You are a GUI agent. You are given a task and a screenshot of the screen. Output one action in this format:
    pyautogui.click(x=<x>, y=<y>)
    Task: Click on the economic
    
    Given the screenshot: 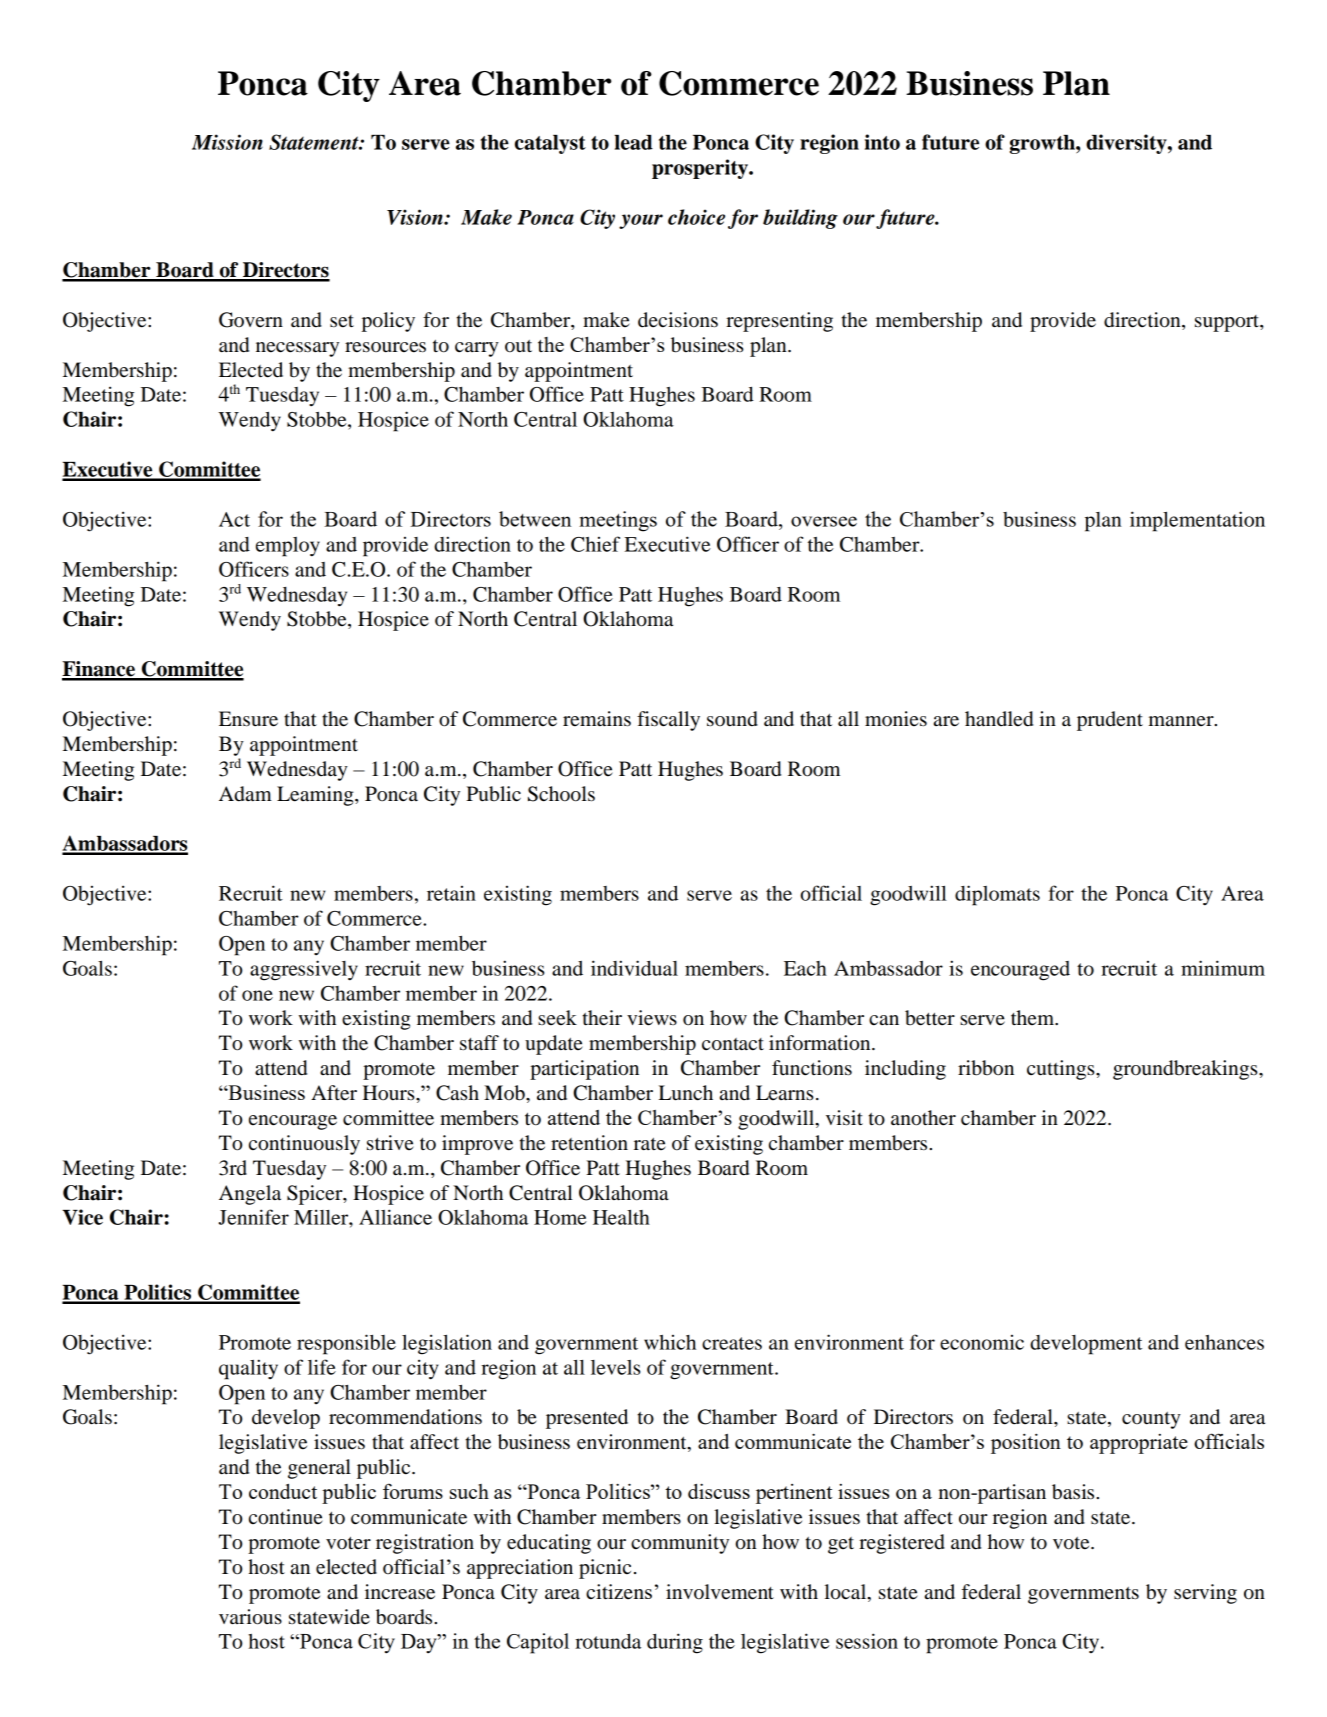 What is the action you would take?
    pyautogui.click(x=982, y=1342)
